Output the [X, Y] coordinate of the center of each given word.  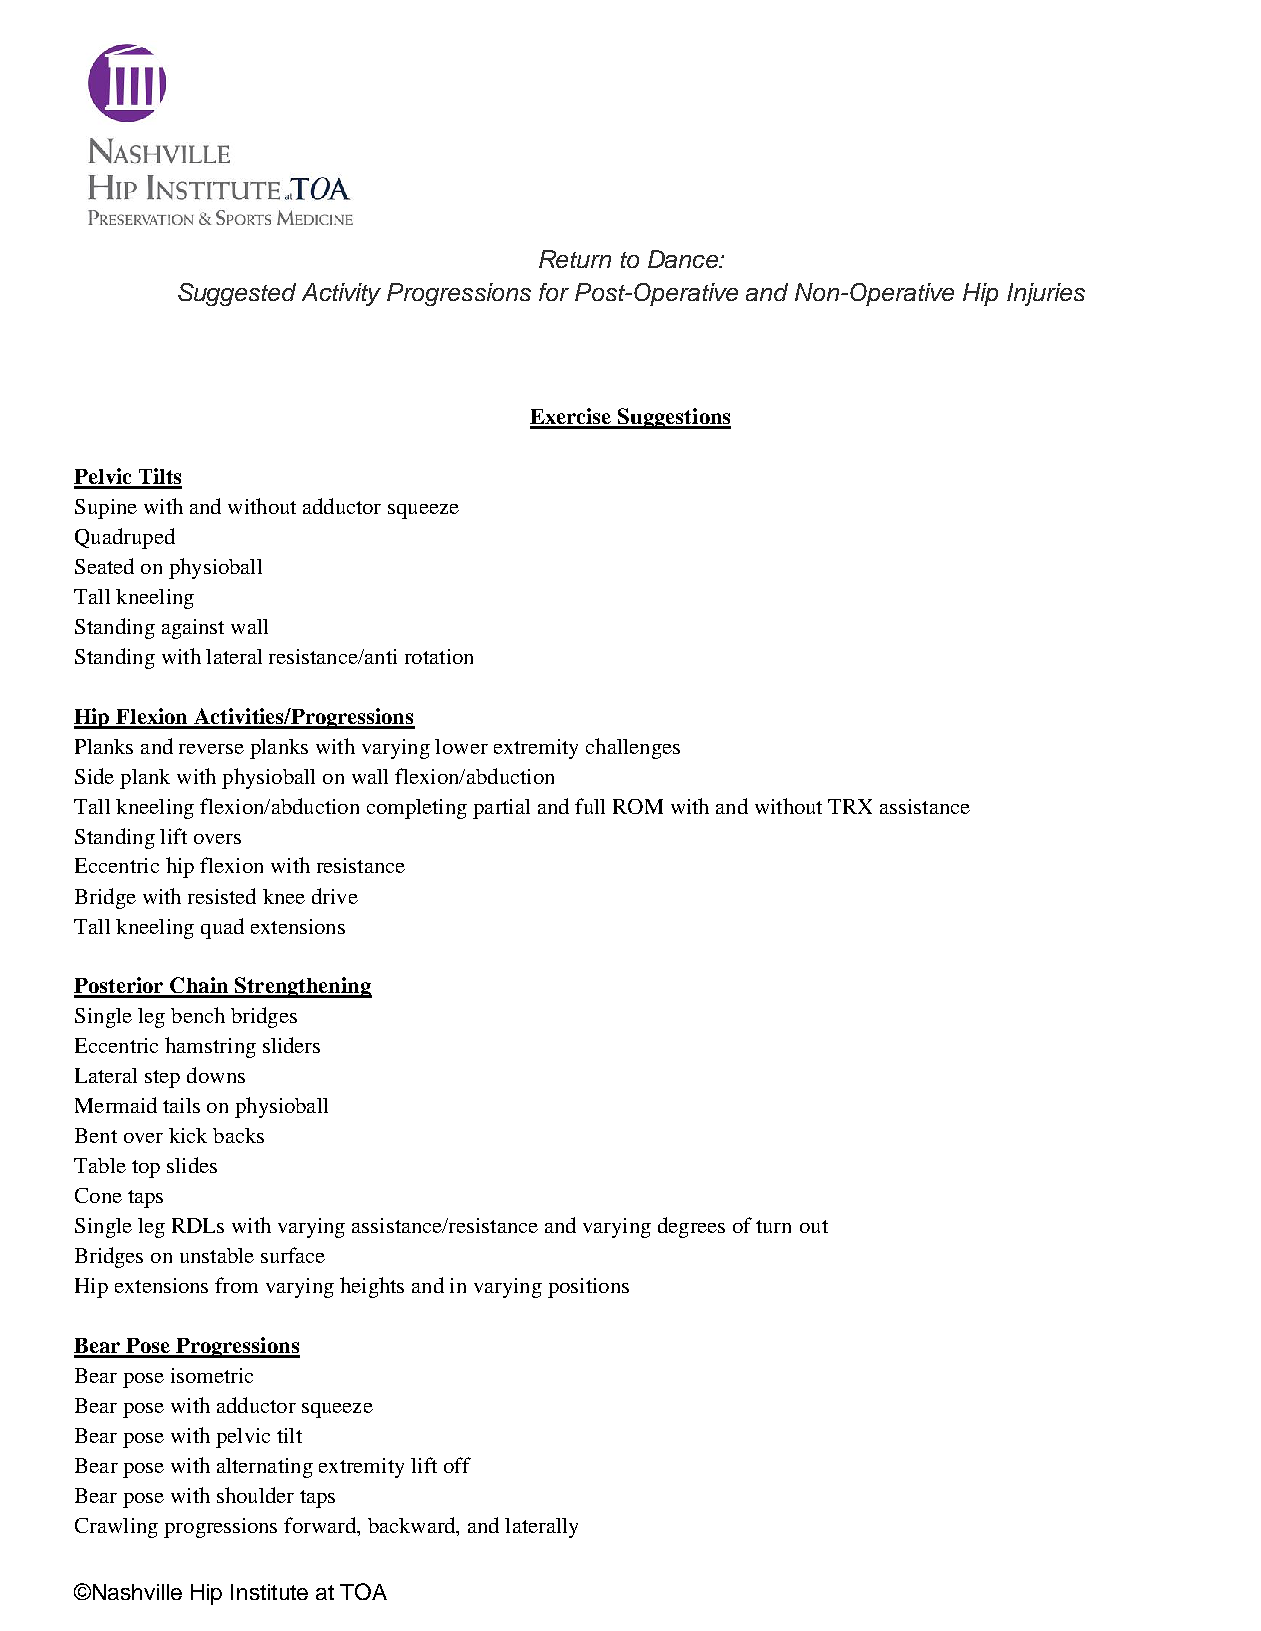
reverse [211, 749]
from [236, 1285]
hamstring [210, 1047]
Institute [269, 1592]
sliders [291, 1045]
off [457, 1465]
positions [588, 1288]
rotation [439, 656]
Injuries [1046, 294]
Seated [104, 566]
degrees [691, 1227]
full [590, 806]
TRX [850, 806]
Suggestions [673, 418]
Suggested [237, 294]
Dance [684, 259]
